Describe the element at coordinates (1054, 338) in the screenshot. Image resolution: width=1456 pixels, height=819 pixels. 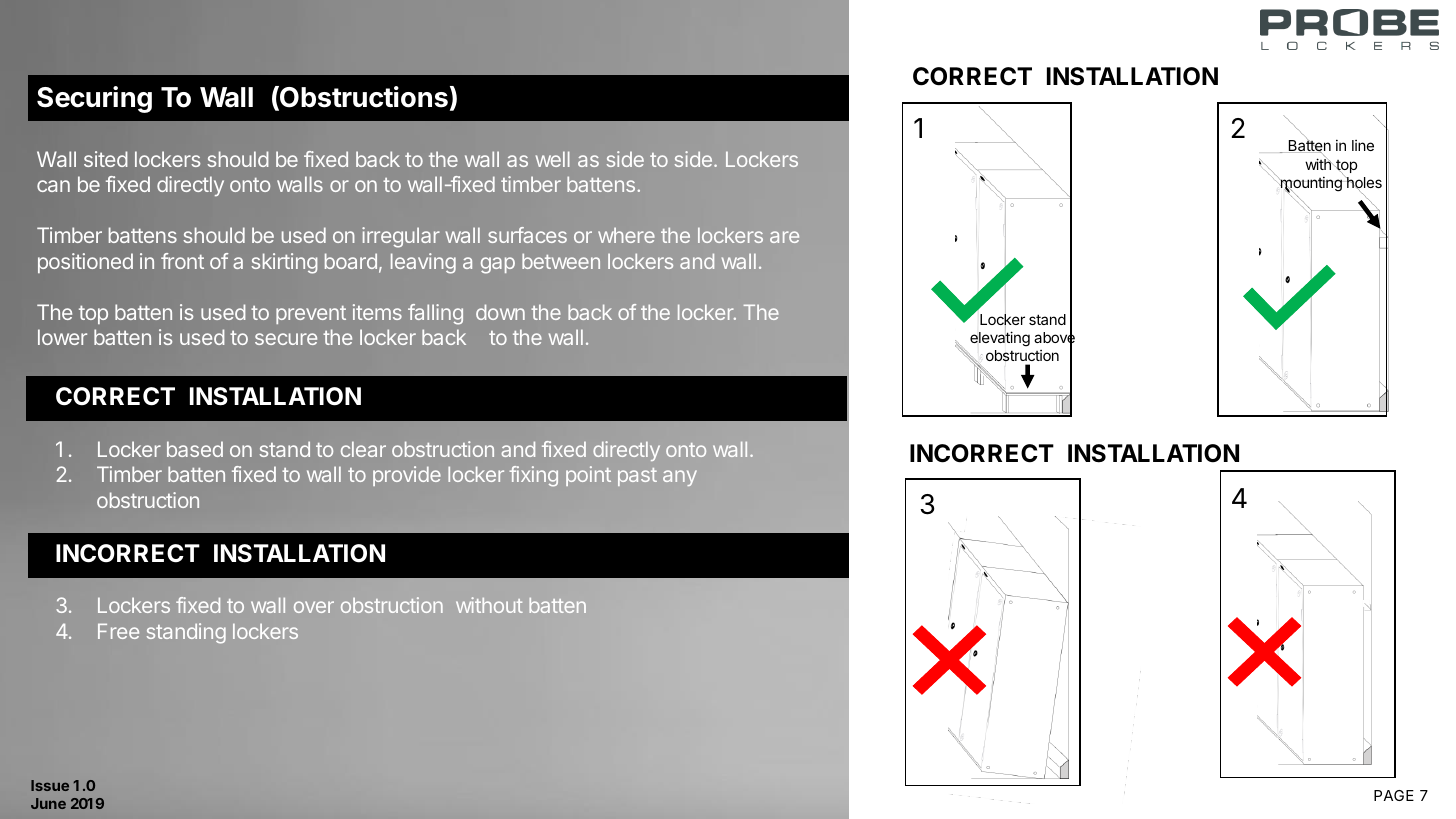
I see `above` at that location.
